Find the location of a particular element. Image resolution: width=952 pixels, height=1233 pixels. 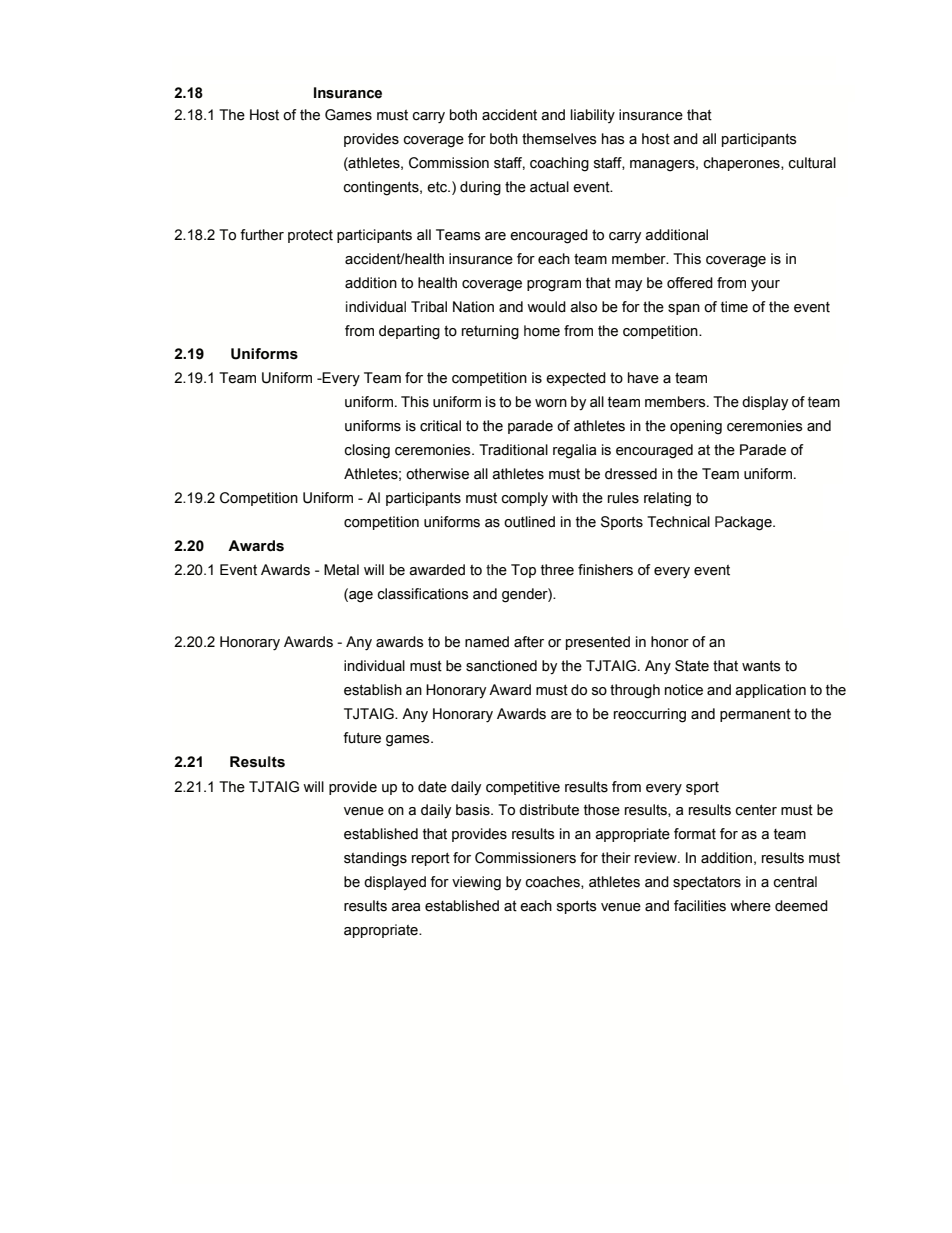

Metal is located at coordinates (341, 570).
